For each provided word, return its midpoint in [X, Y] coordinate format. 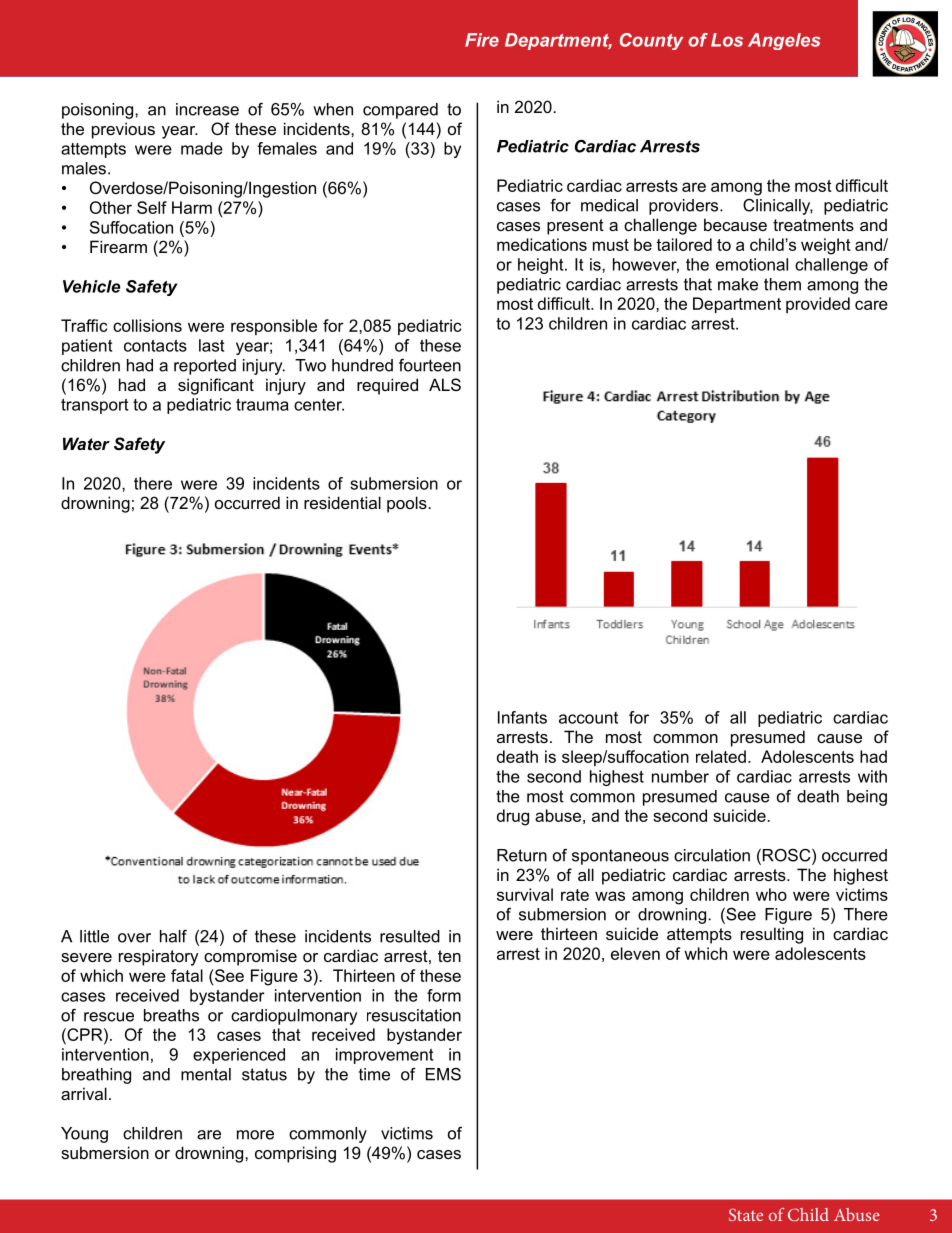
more [255, 1135]
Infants [522, 717]
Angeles [784, 41]
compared [400, 111]
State [746, 1214]
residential [342, 502]
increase [207, 109]
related [721, 756]
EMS [443, 1074]
